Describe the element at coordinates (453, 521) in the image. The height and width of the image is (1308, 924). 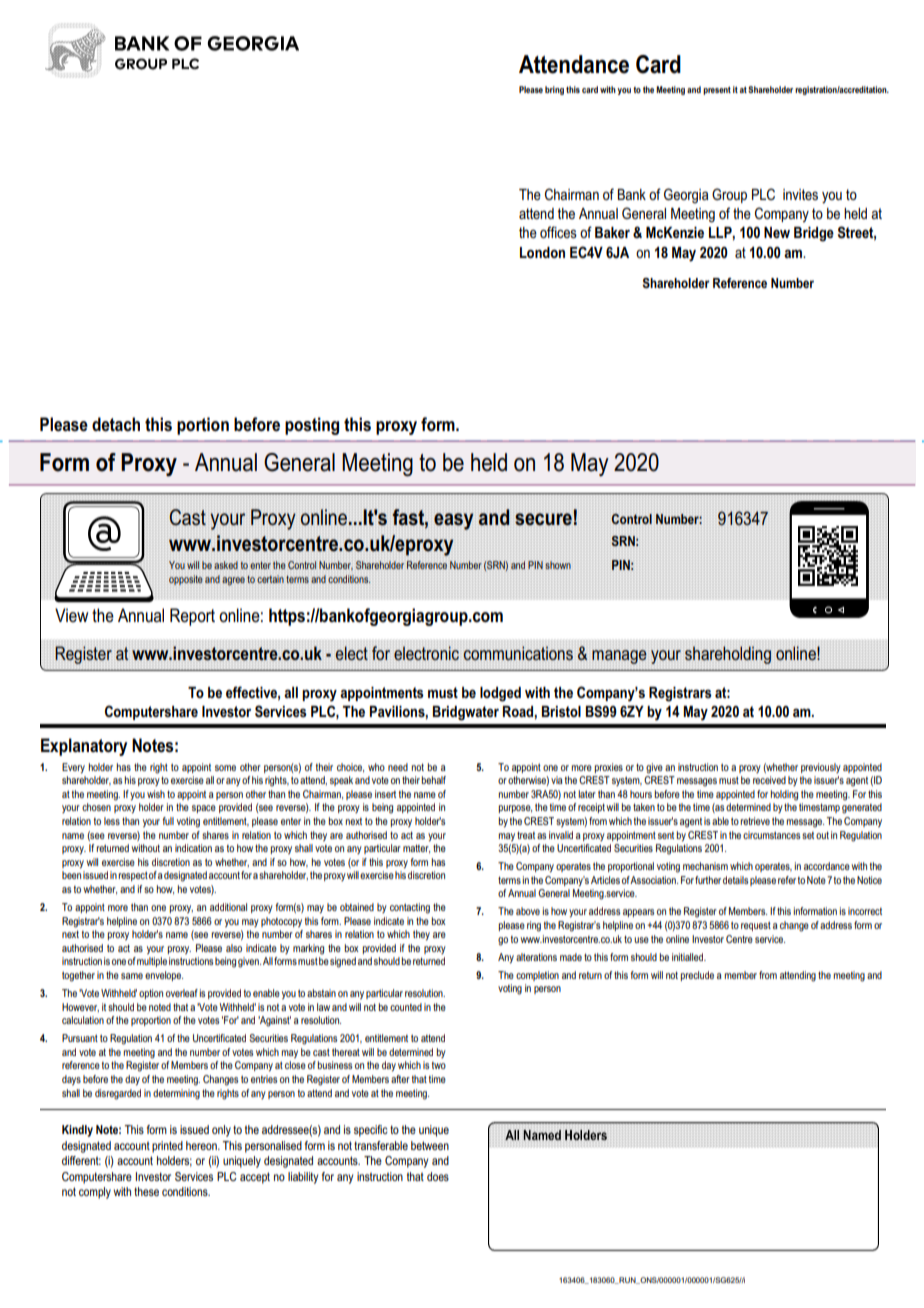
I see `easy` at that location.
